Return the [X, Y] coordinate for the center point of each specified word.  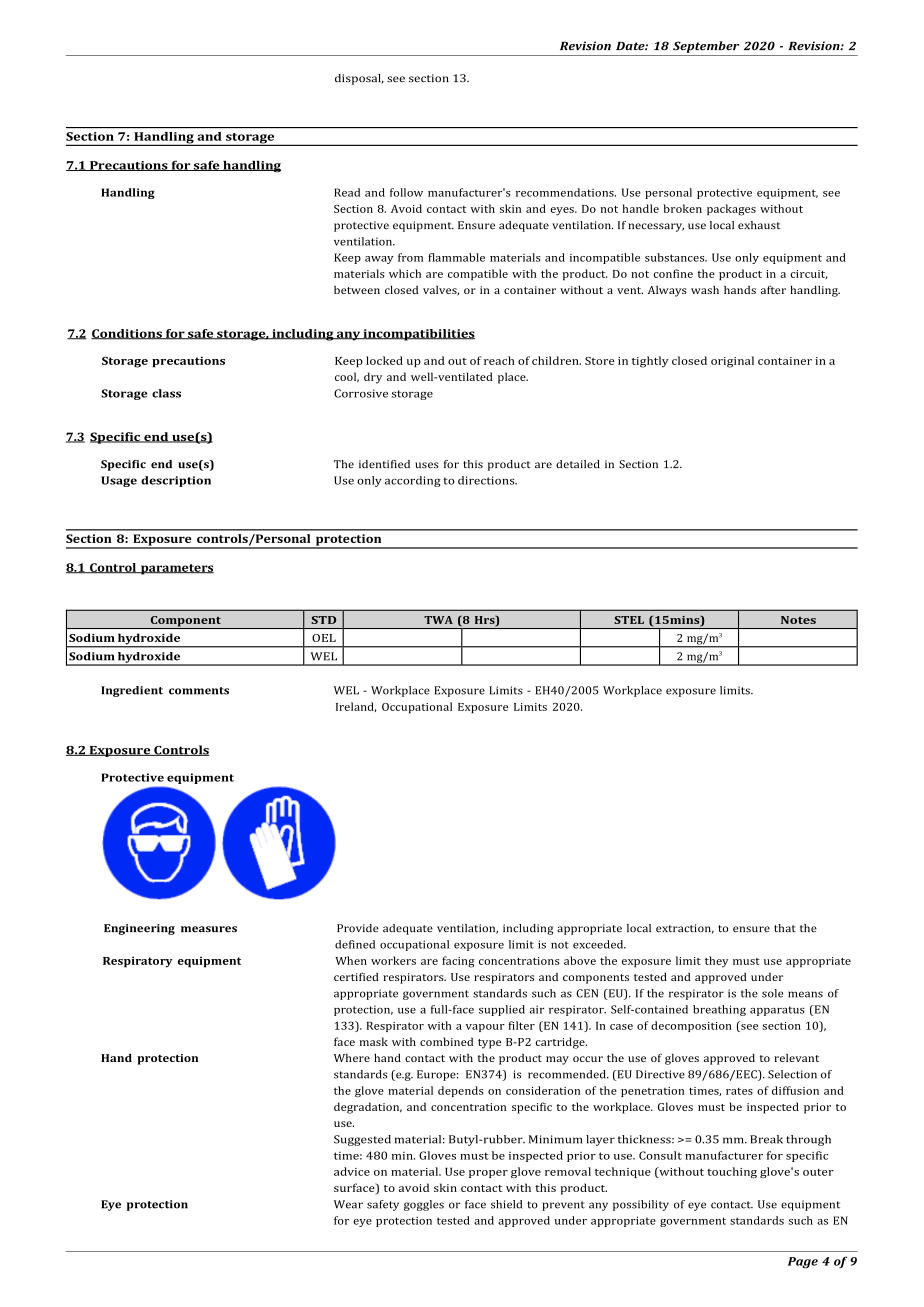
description [176, 481]
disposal [359, 79]
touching [732, 1172]
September [706, 47]
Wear [348, 1204]
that [785, 928]
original [732, 362]
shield [506, 1204]
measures [209, 929]
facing [458, 962]
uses [427, 465]
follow [406, 192]
